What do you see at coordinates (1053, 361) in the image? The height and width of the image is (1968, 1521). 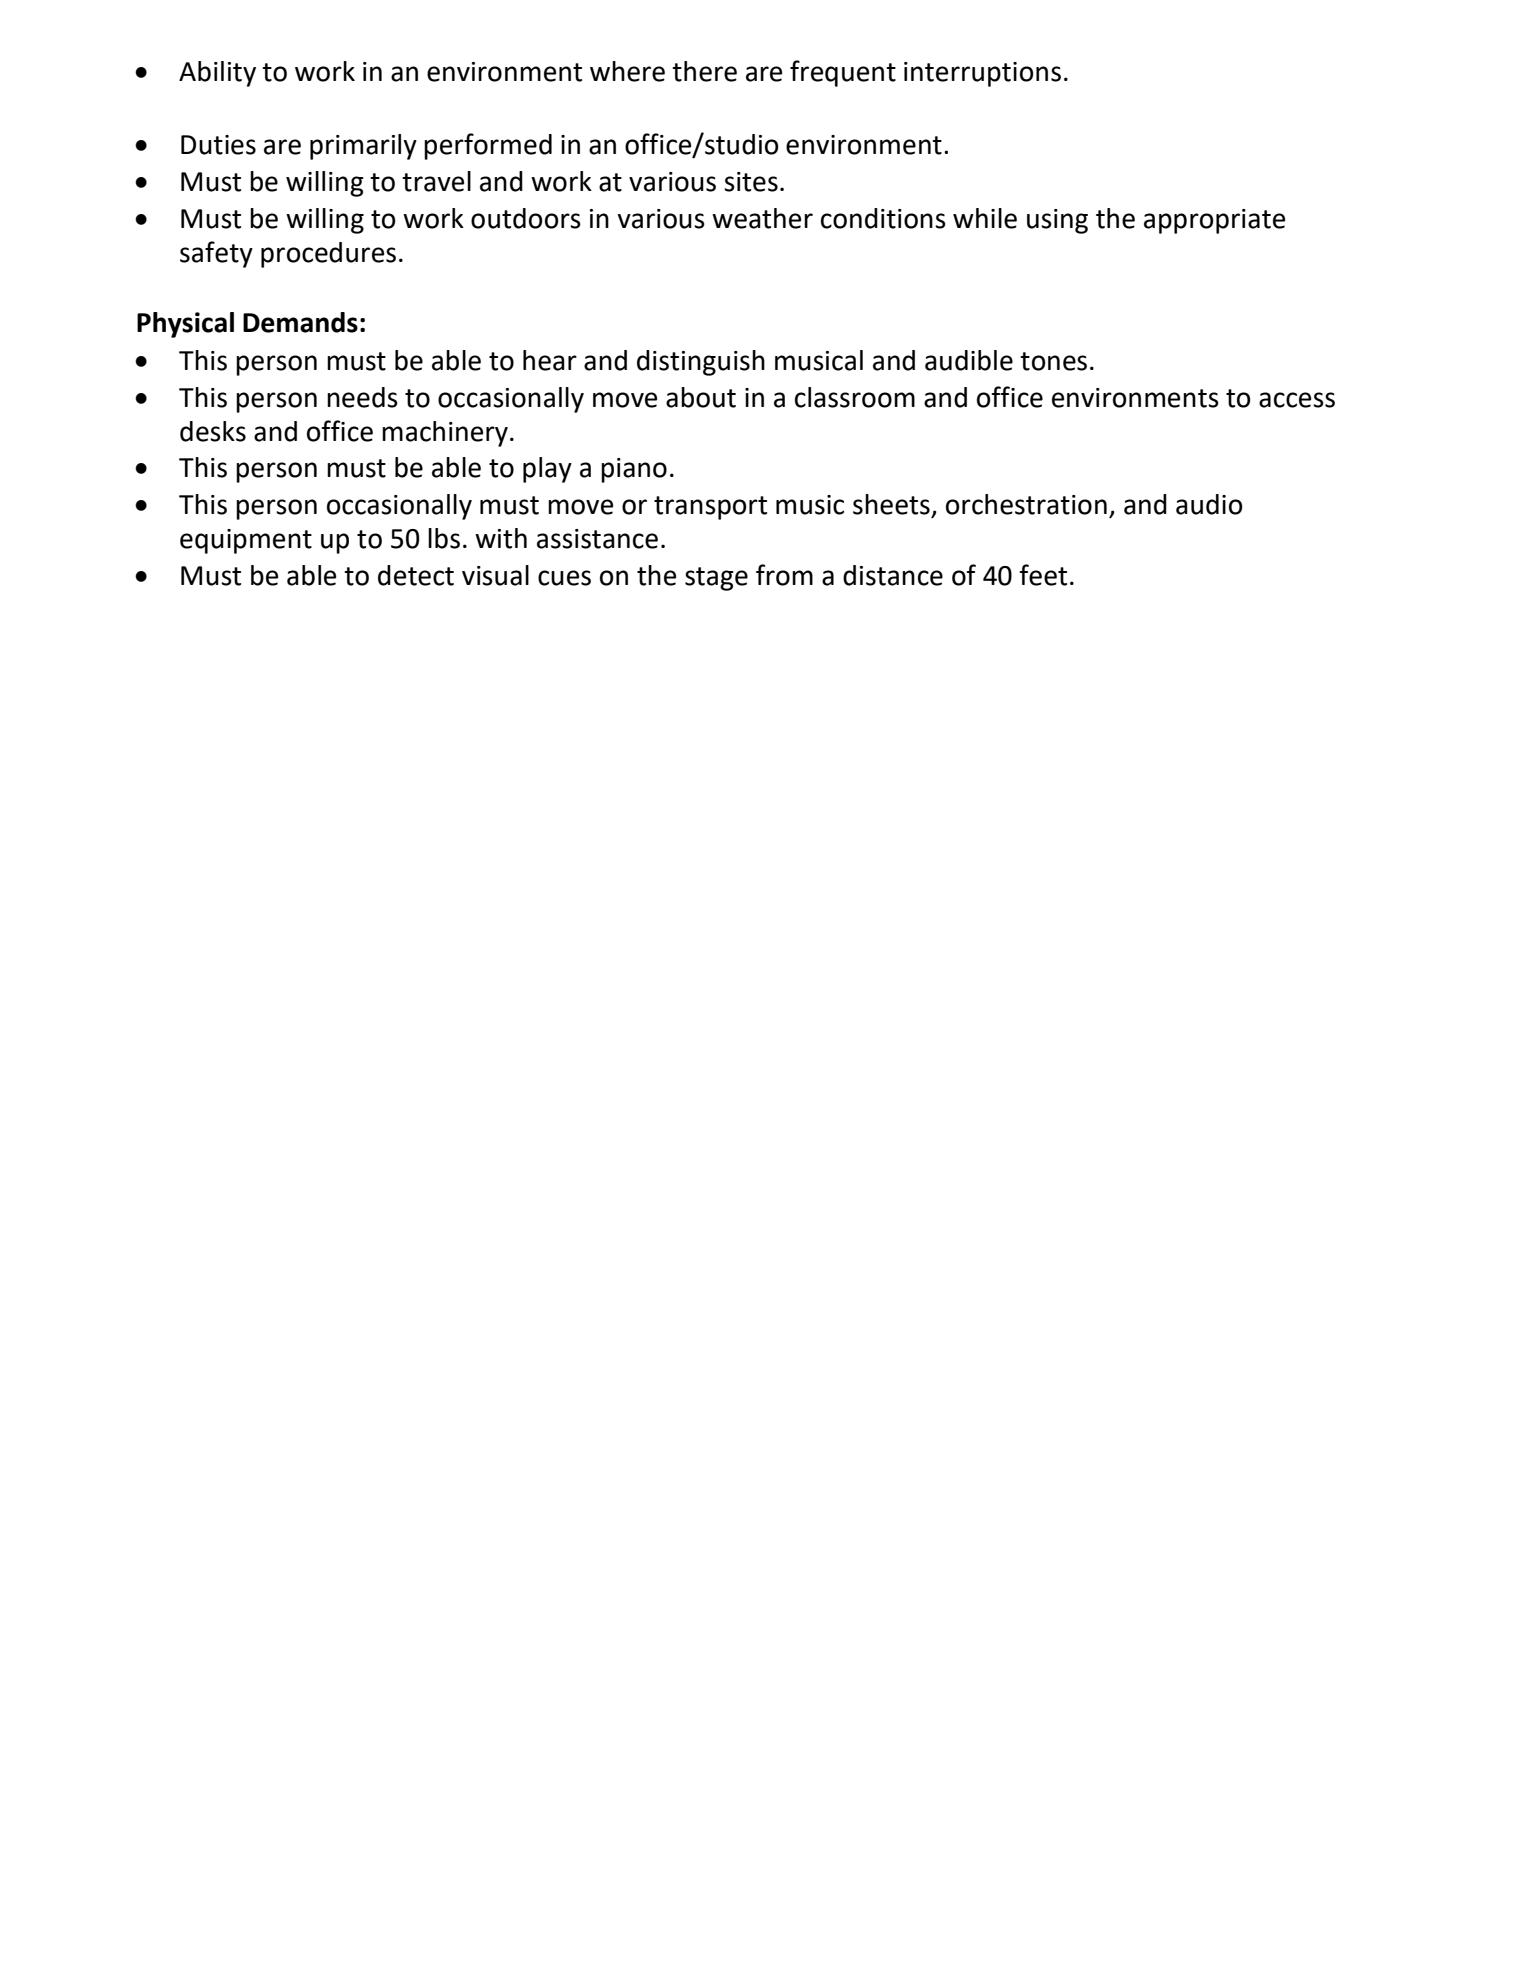 I see `tones` at bounding box center [1053, 361].
